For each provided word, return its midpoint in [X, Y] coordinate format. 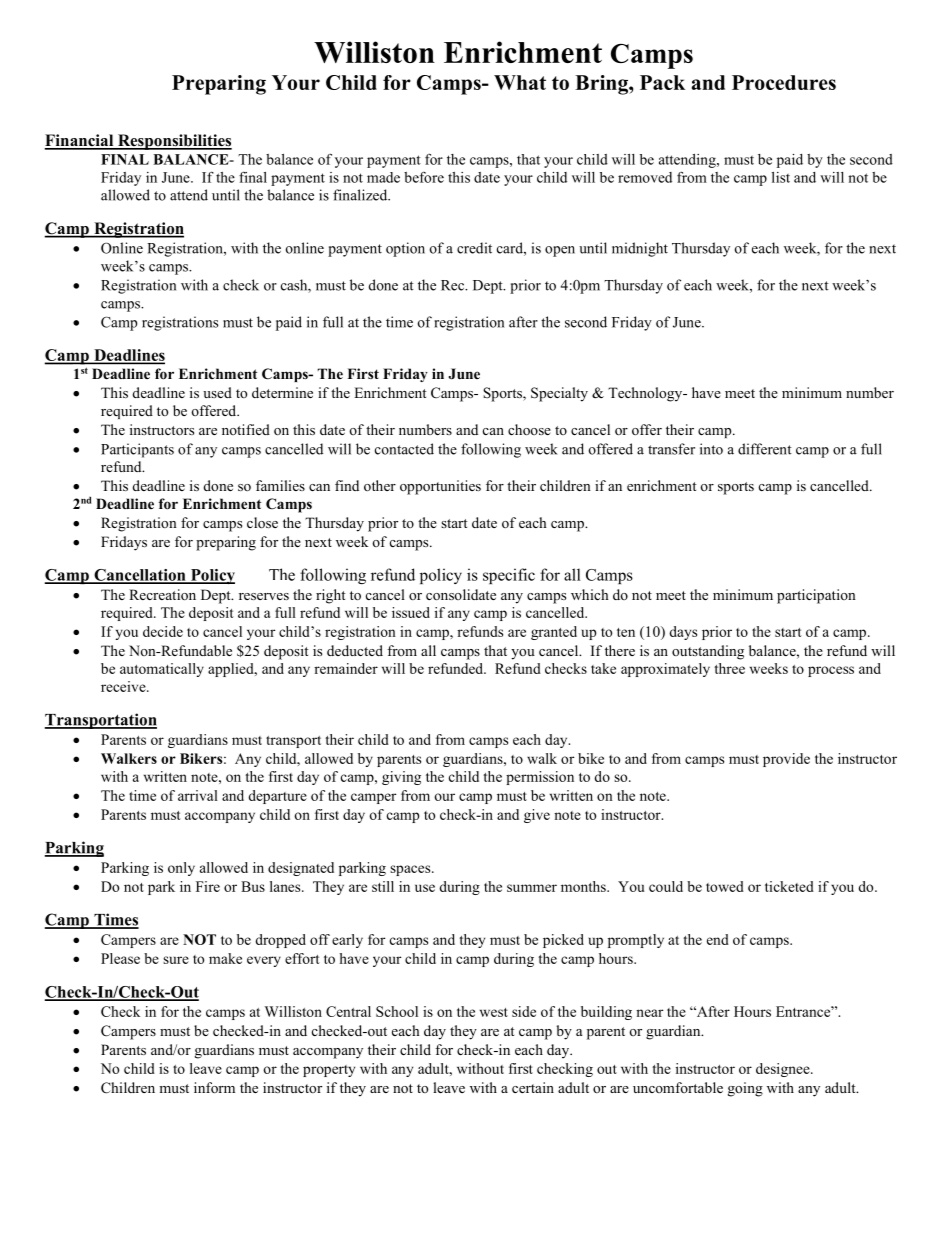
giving [401, 778]
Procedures [784, 82]
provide [786, 760]
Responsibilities [174, 142]
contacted [404, 449]
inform [214, 1087]
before [424, 177]
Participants [137, 450]
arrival [198, 795]
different [765, 449]
